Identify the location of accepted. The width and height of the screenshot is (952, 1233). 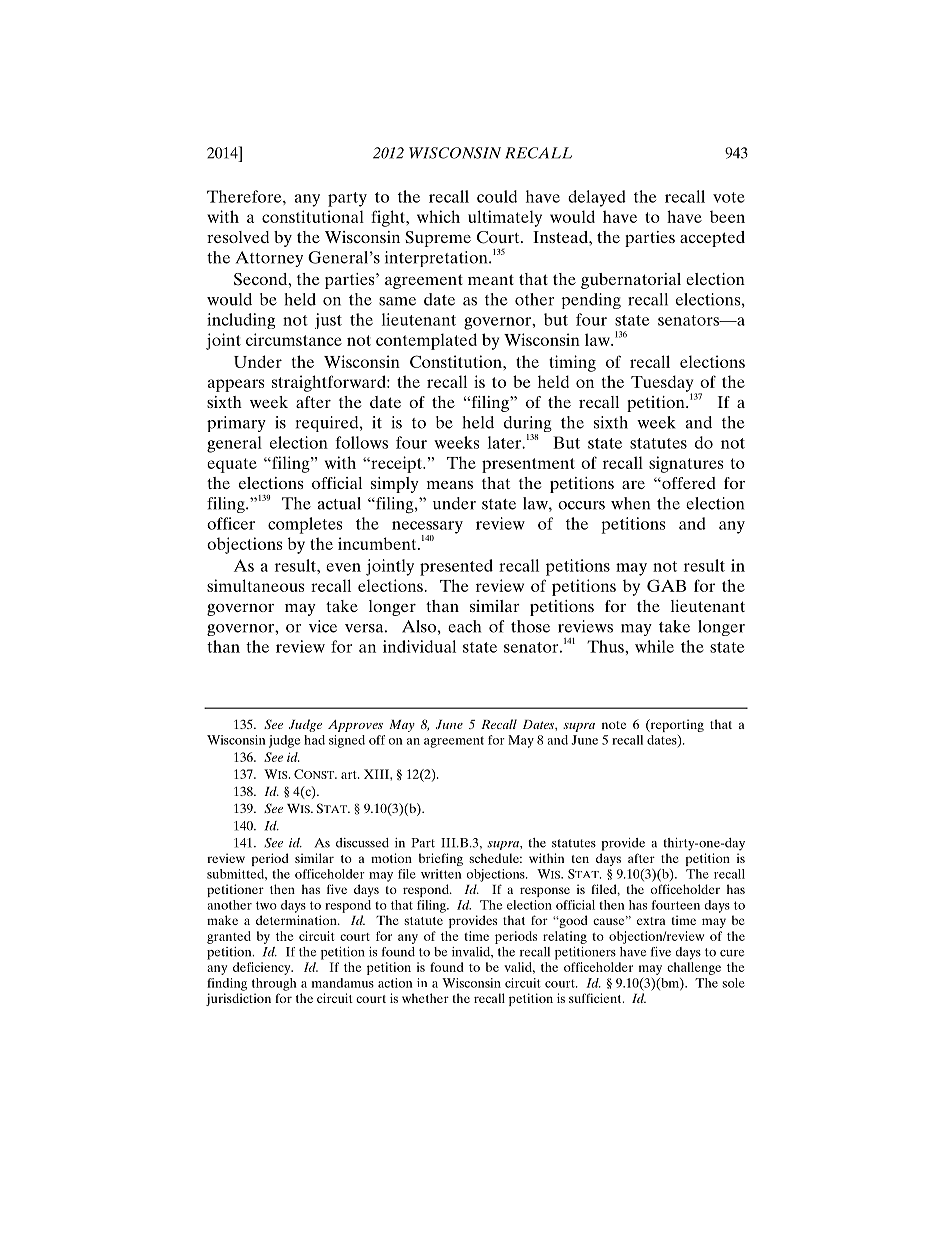
(712, 239).
